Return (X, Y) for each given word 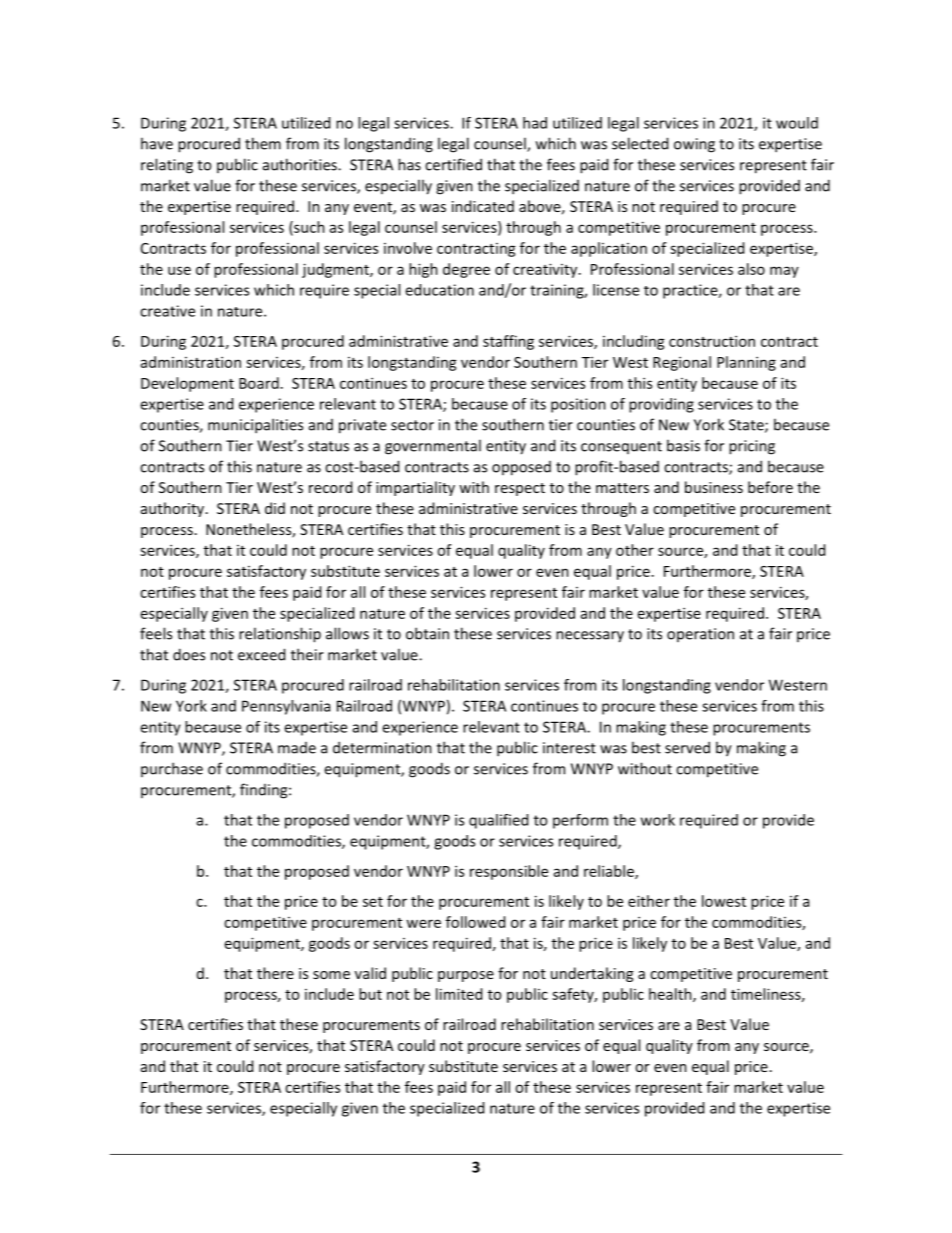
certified (453, 164)
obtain (427, 633)
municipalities (255, 426)
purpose (466, 976)
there (275, 973)
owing (694, 145)
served (687, 747)
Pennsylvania (286, 707)
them (263, 143)
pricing (752, 447)
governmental (433, 447)
